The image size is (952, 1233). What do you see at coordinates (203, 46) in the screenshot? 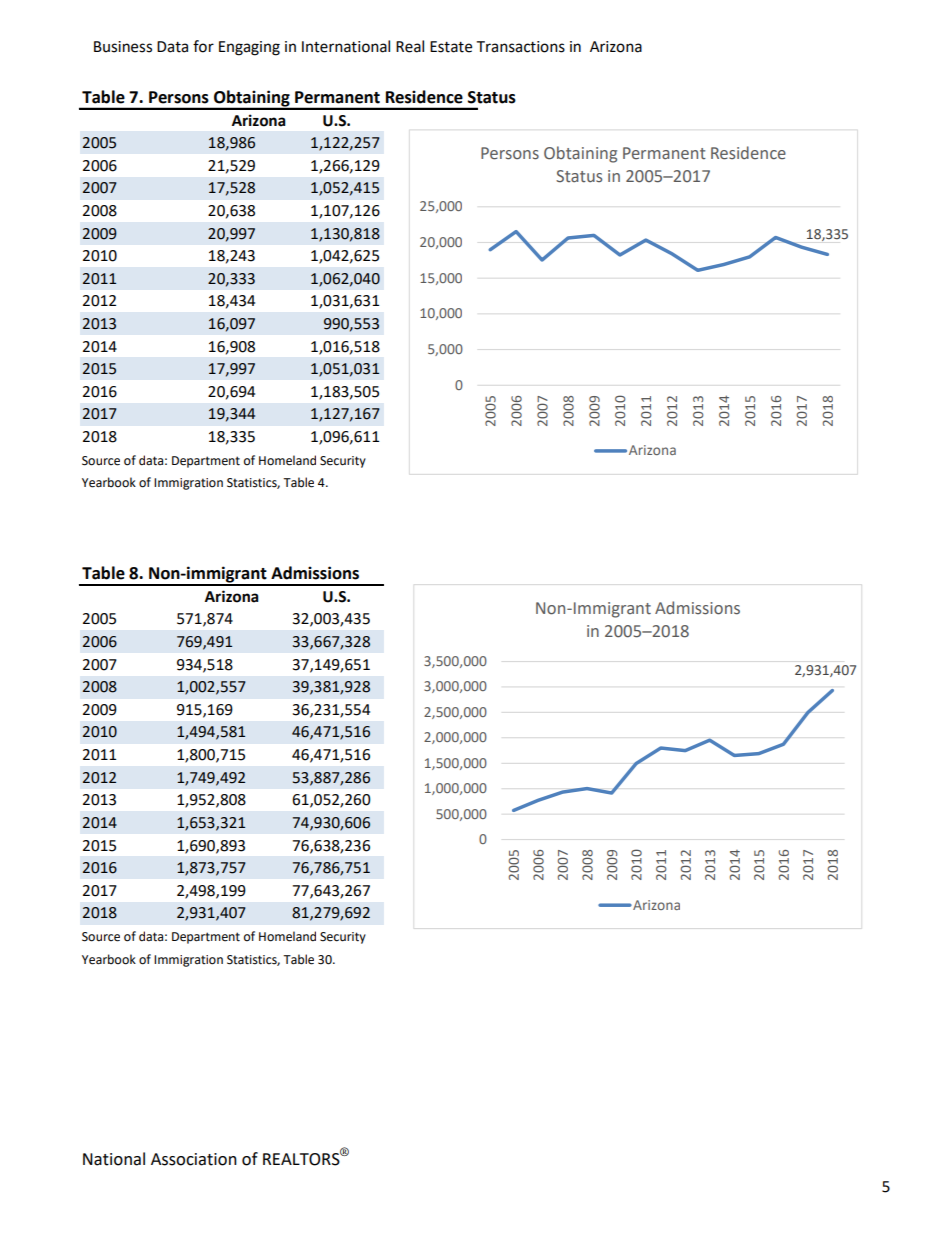
I see `for` at bounding box center [203, 46].
